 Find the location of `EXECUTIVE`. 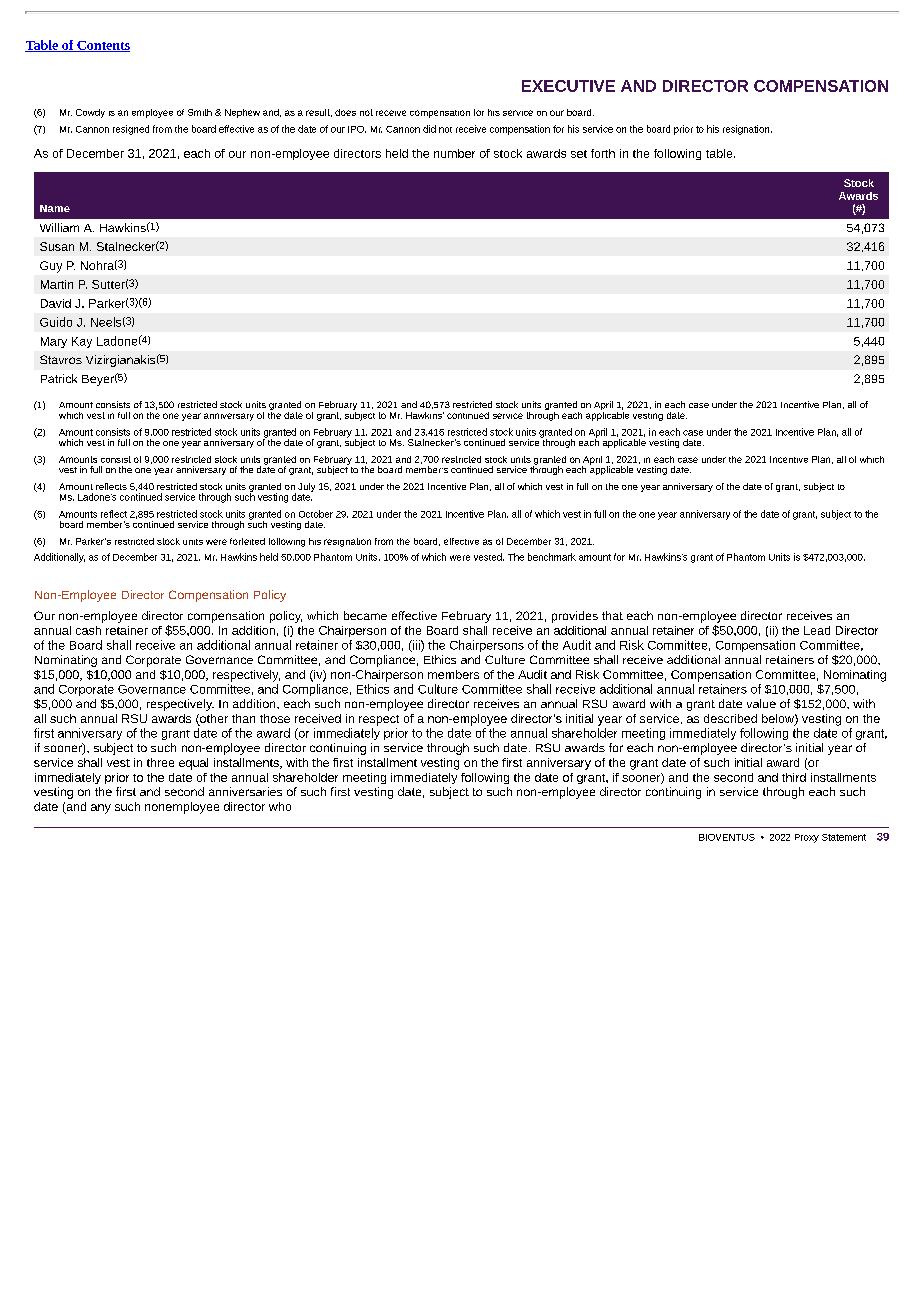

EXECUTIVE is located at coordinates (568, 86).
